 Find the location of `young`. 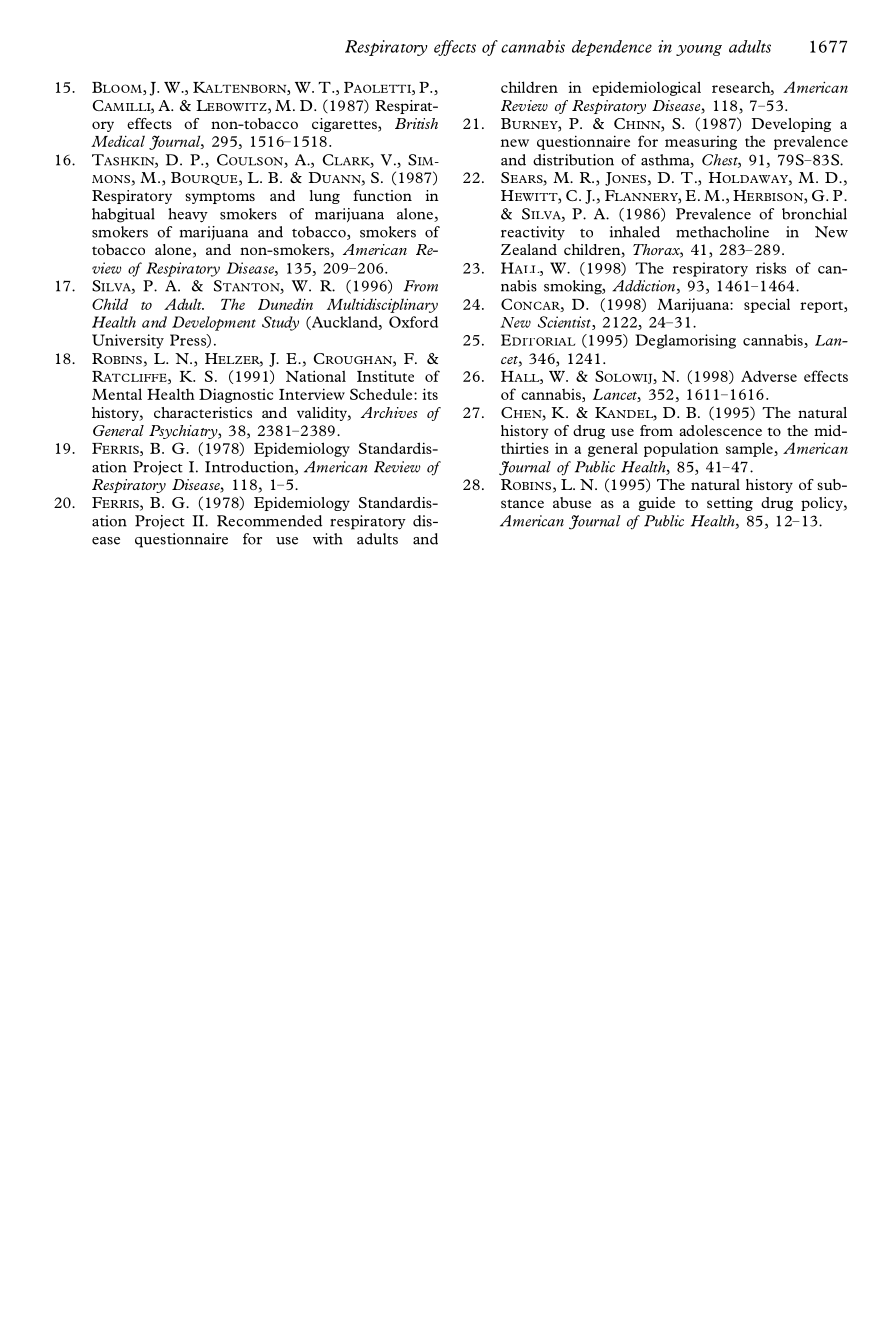

young is located at coordinates (699, 50).
